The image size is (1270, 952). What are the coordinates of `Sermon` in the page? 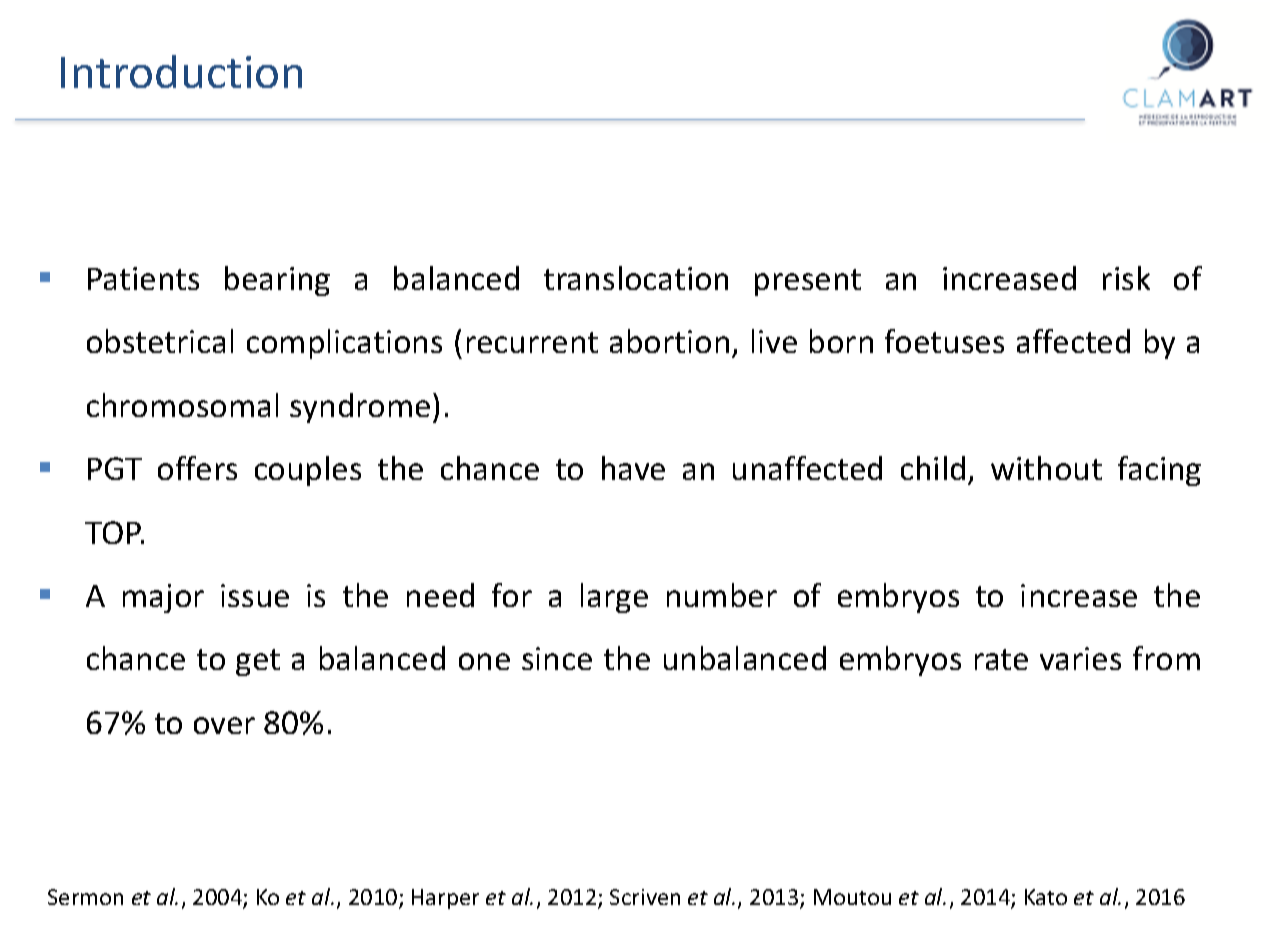 It's located at (85, 897).
